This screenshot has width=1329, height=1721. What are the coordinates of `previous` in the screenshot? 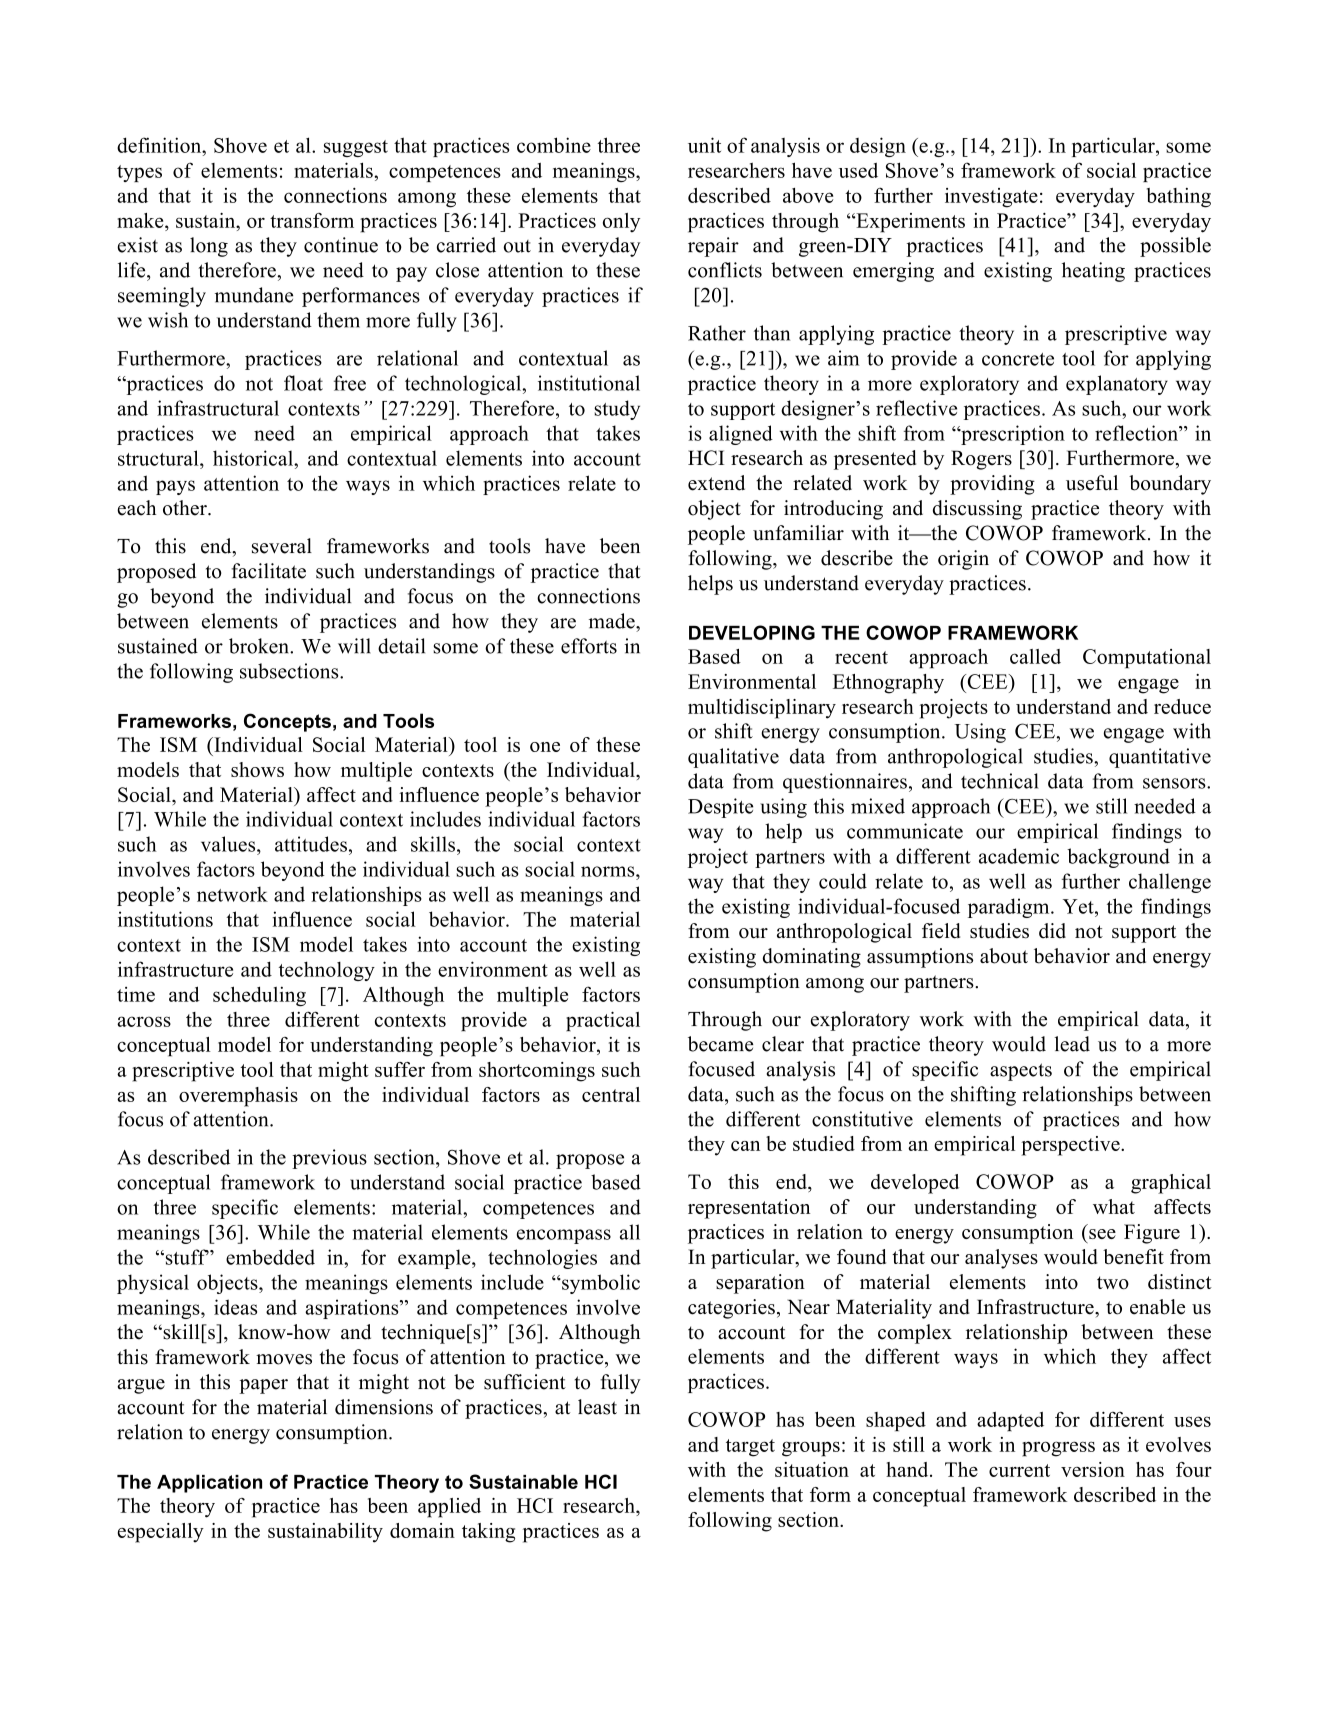 It's located at (329, 1159).
